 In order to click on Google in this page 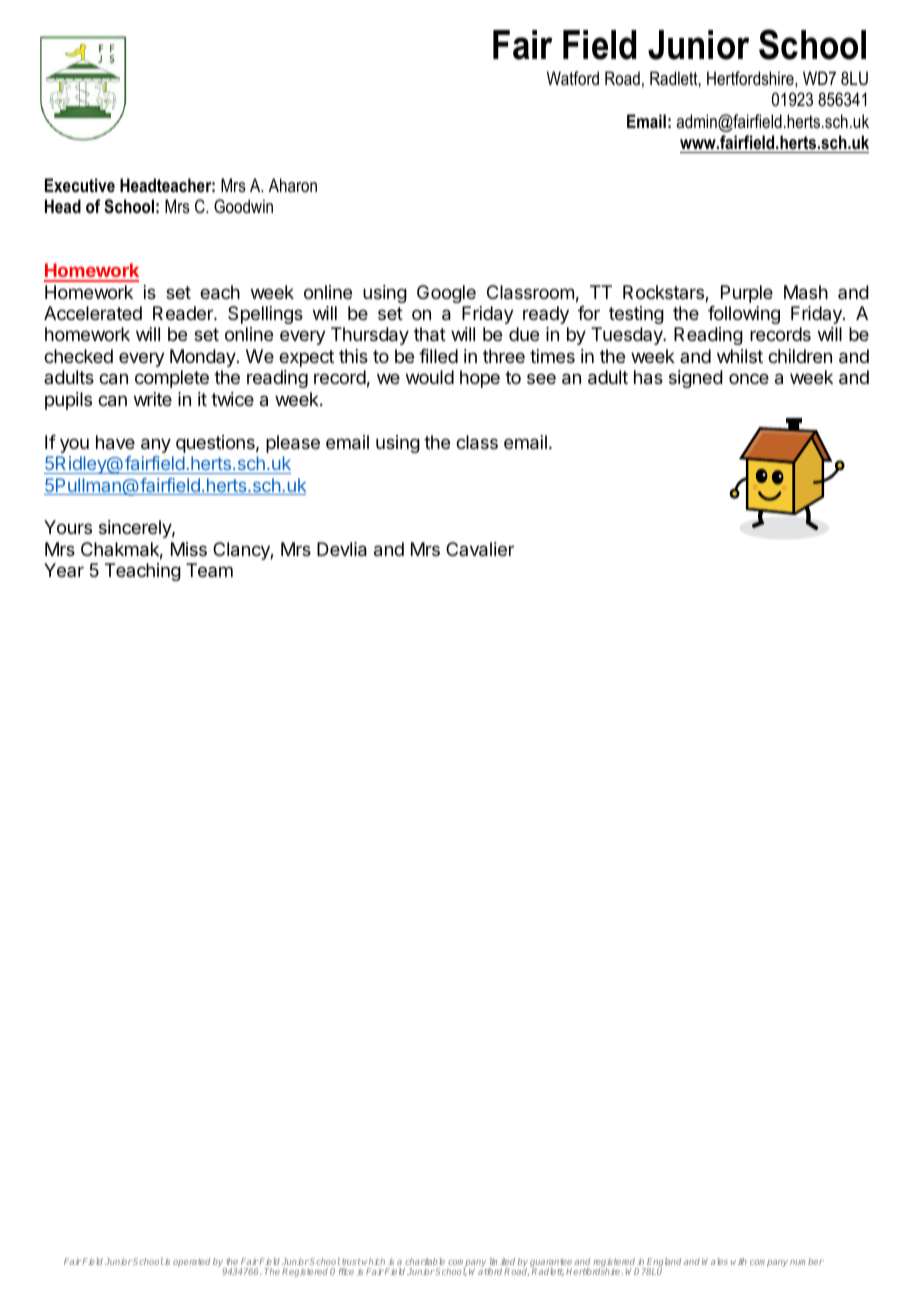, I will do `click(446, 294)`.
